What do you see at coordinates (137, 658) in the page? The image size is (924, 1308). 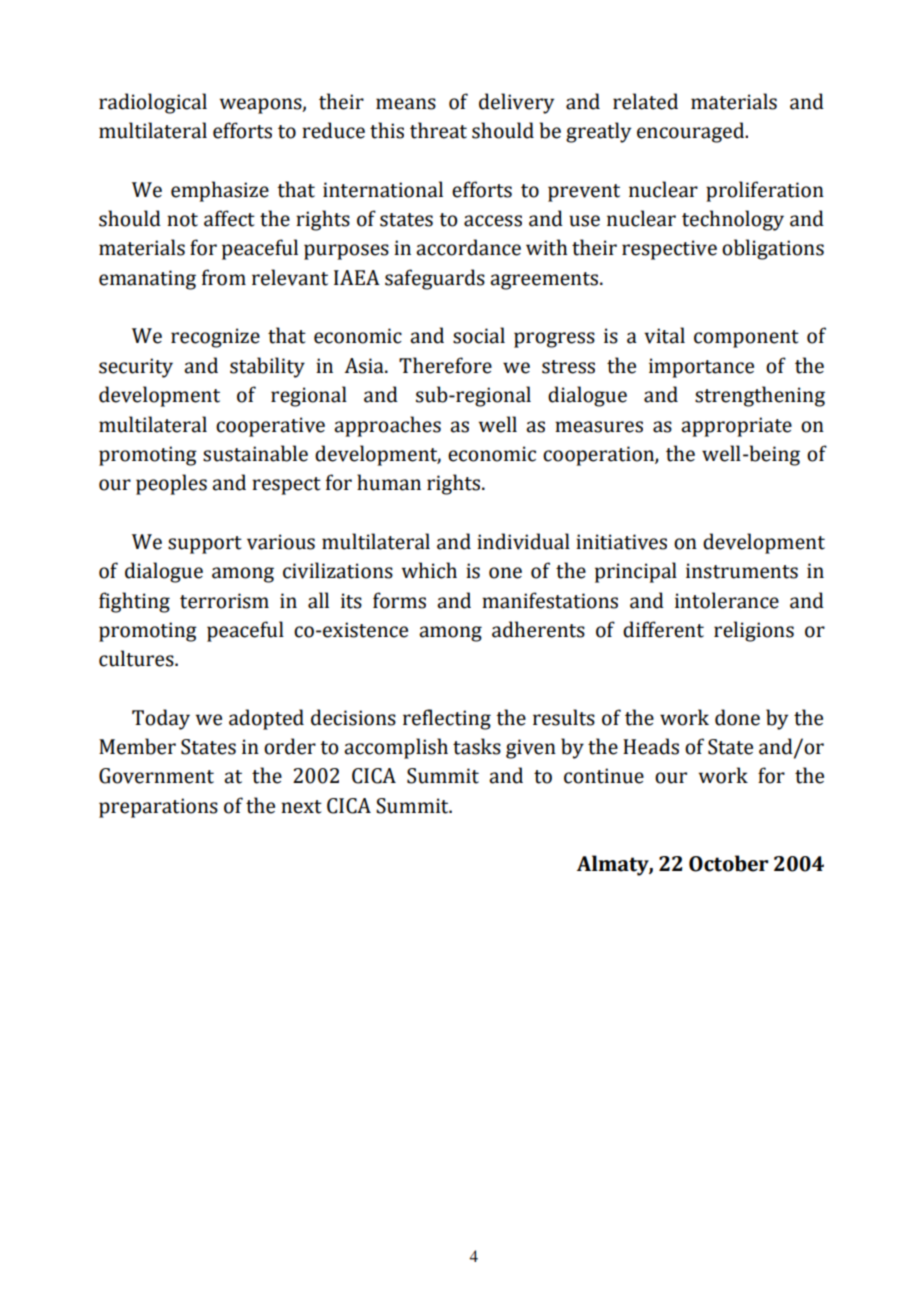 I see `cultures` at bounding box center [137, 658].
